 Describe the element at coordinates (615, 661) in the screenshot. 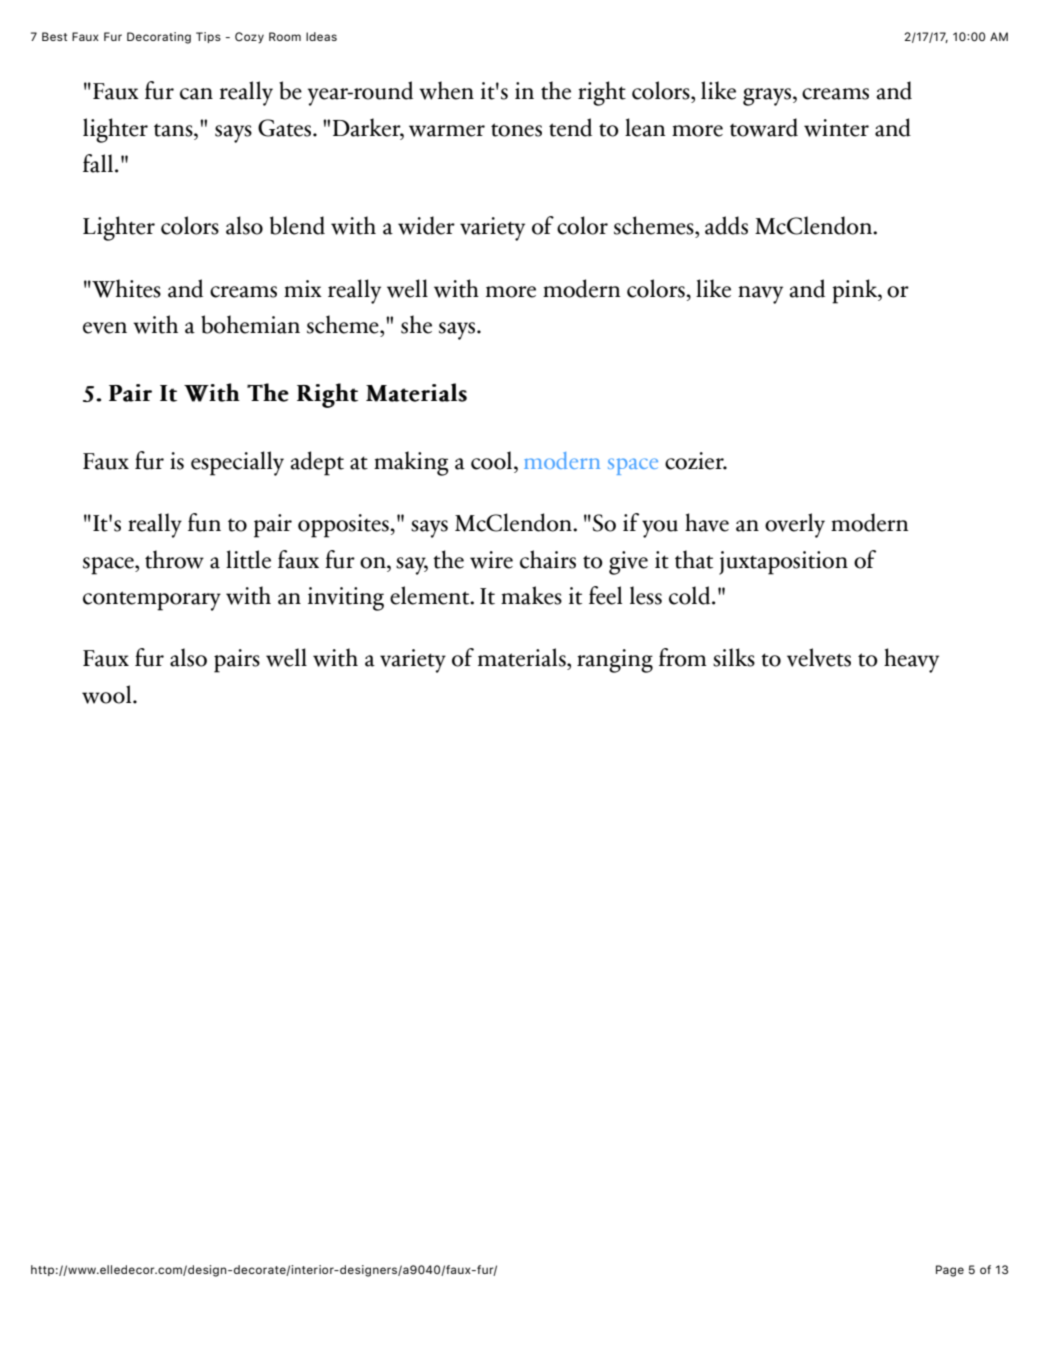

I see `ranging` at that location.
